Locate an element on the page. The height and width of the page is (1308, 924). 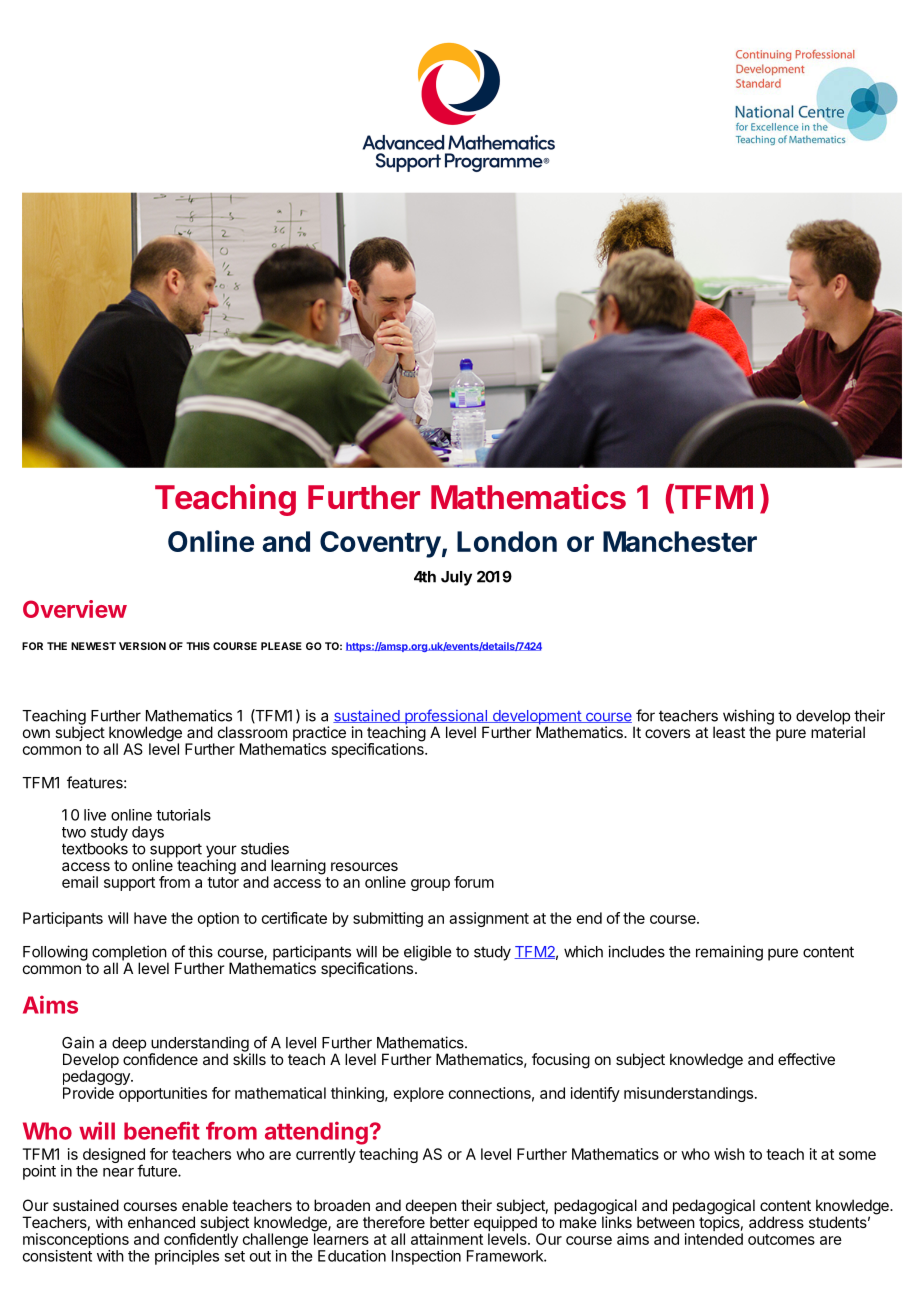
July is located at coordinates (456, 578).
